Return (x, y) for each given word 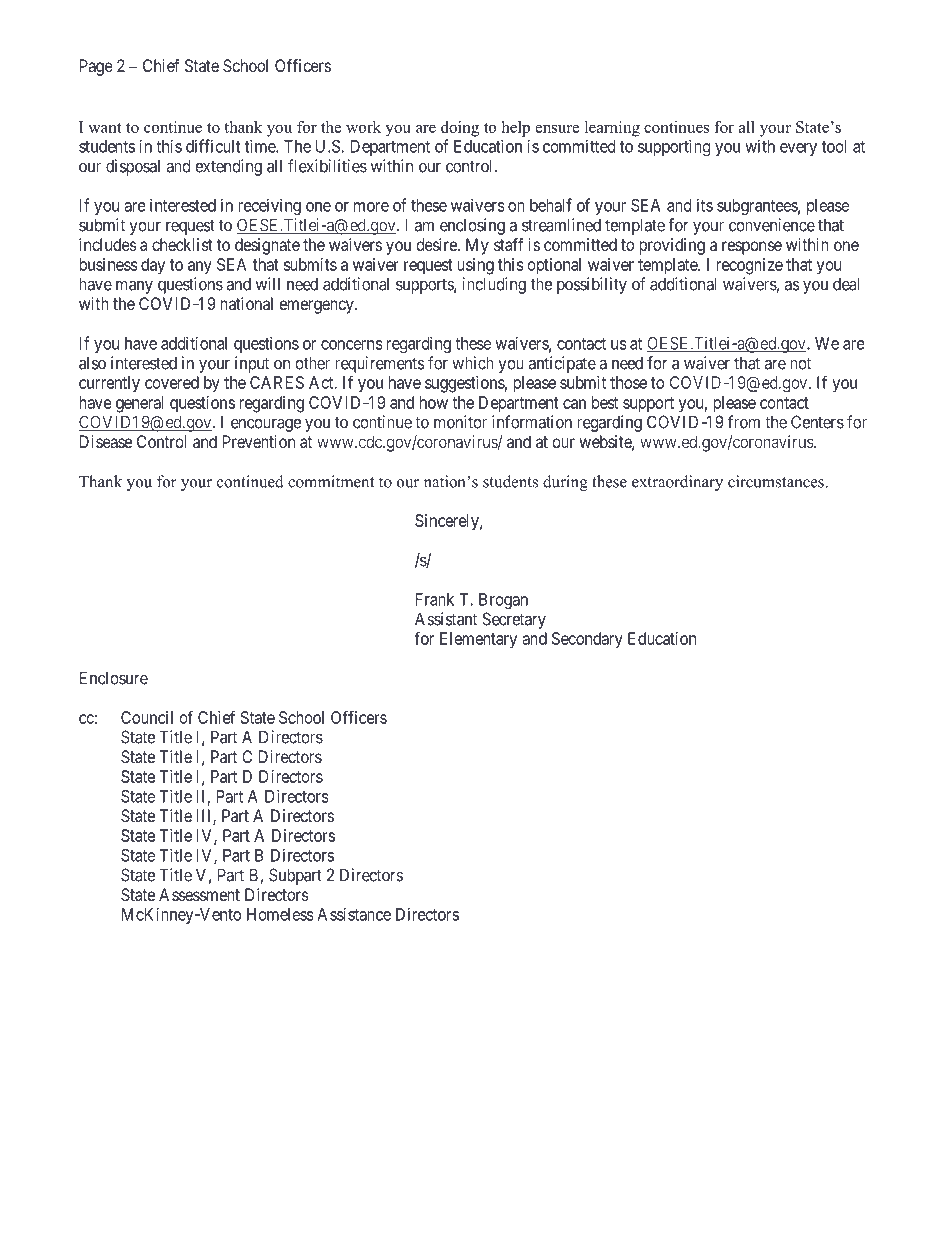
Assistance (354, 914)
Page (96, 67)
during (565, 483)
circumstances (777, 481)
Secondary (587, 640)
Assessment (199, 894)
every (798, 149)
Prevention (259, 441)
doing (460, 129)
